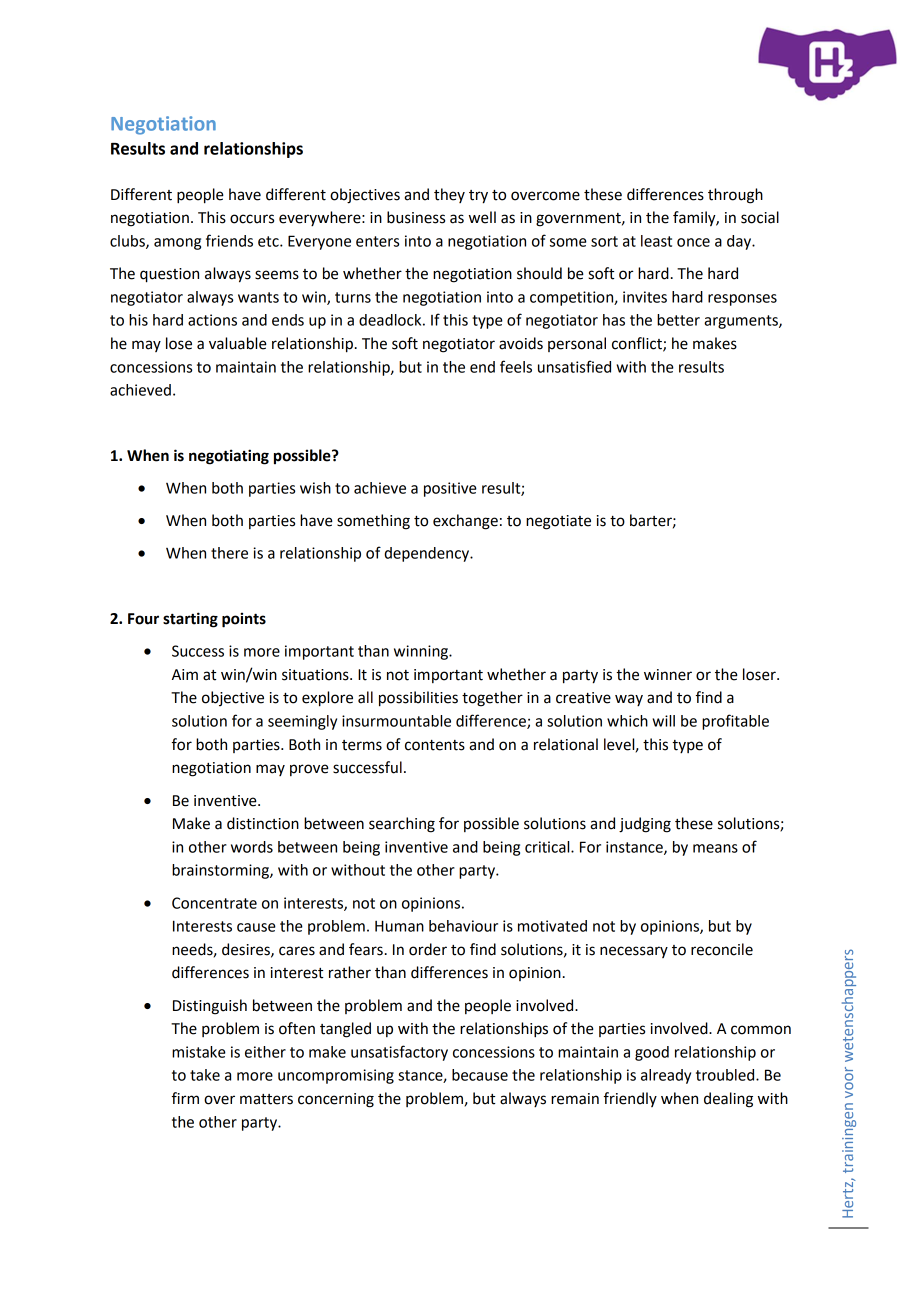 The height and width of the page is (1308, 924). Describe the element at coordinates (645, 825) in the page. I see `judging` at that location.
